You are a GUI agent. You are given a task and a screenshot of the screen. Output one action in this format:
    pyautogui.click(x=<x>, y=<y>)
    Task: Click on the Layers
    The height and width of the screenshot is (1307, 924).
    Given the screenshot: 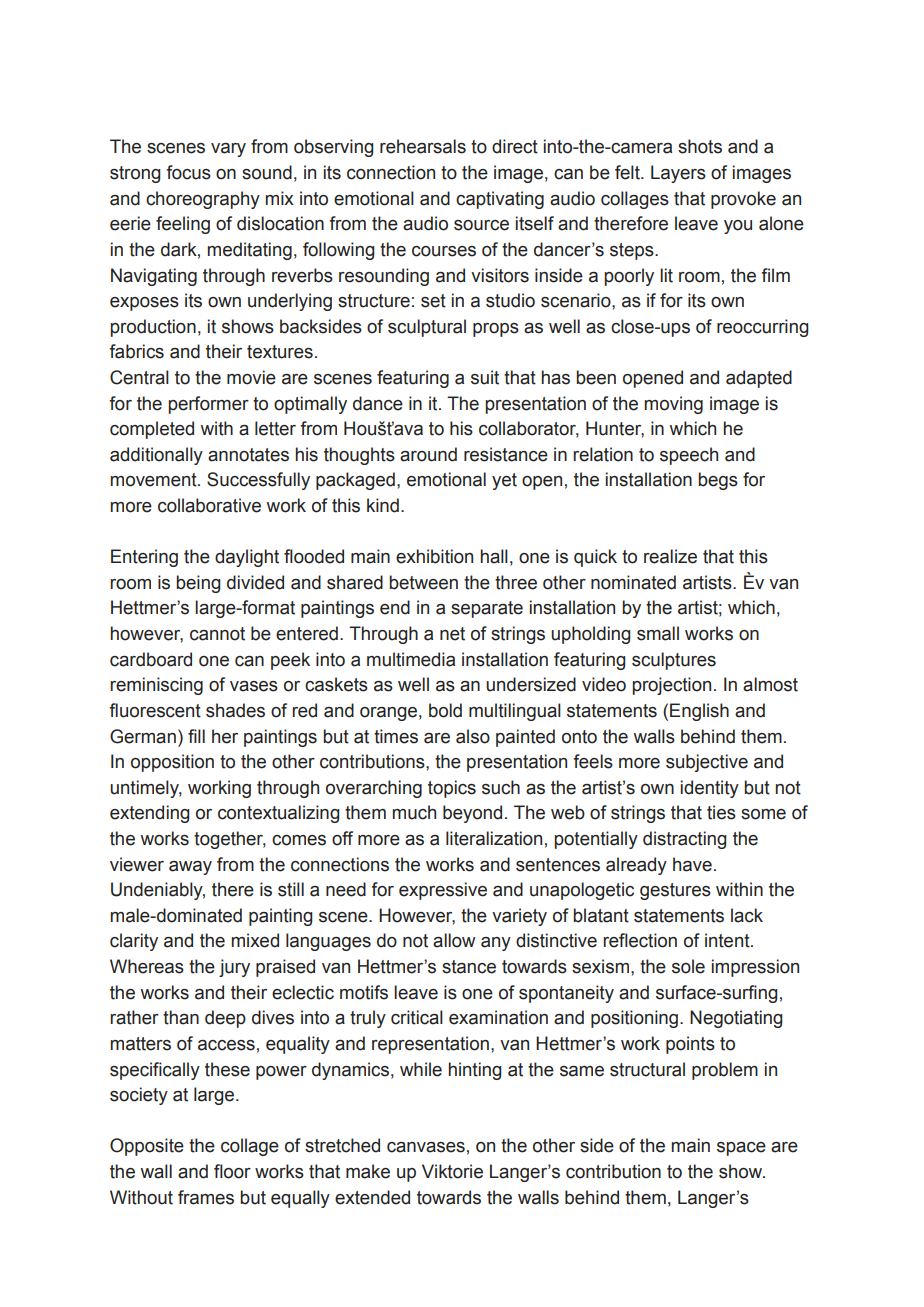 What is the action you would take?
    pyautogui.click(x=678, y=174)
